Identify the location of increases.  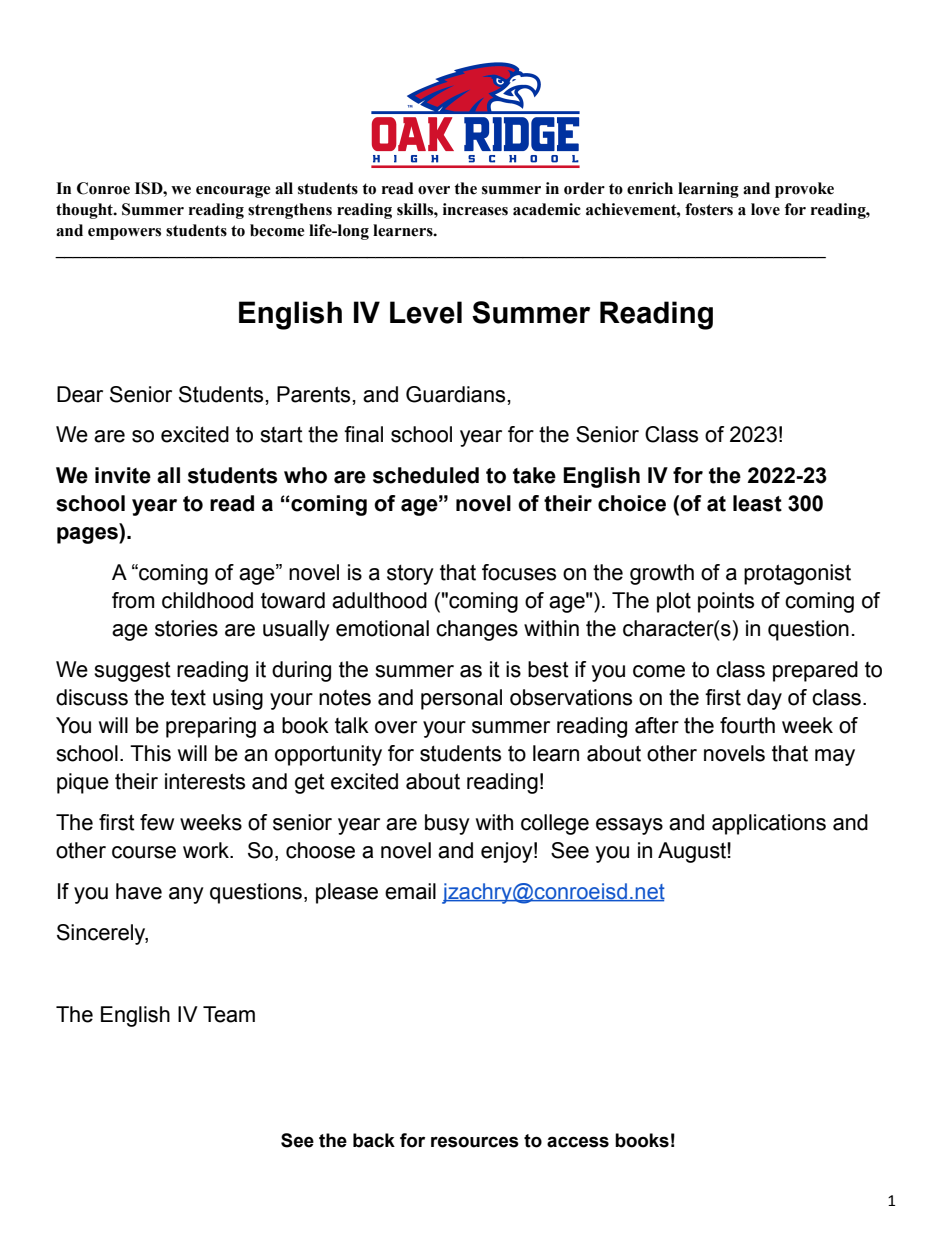
(475, 209).
